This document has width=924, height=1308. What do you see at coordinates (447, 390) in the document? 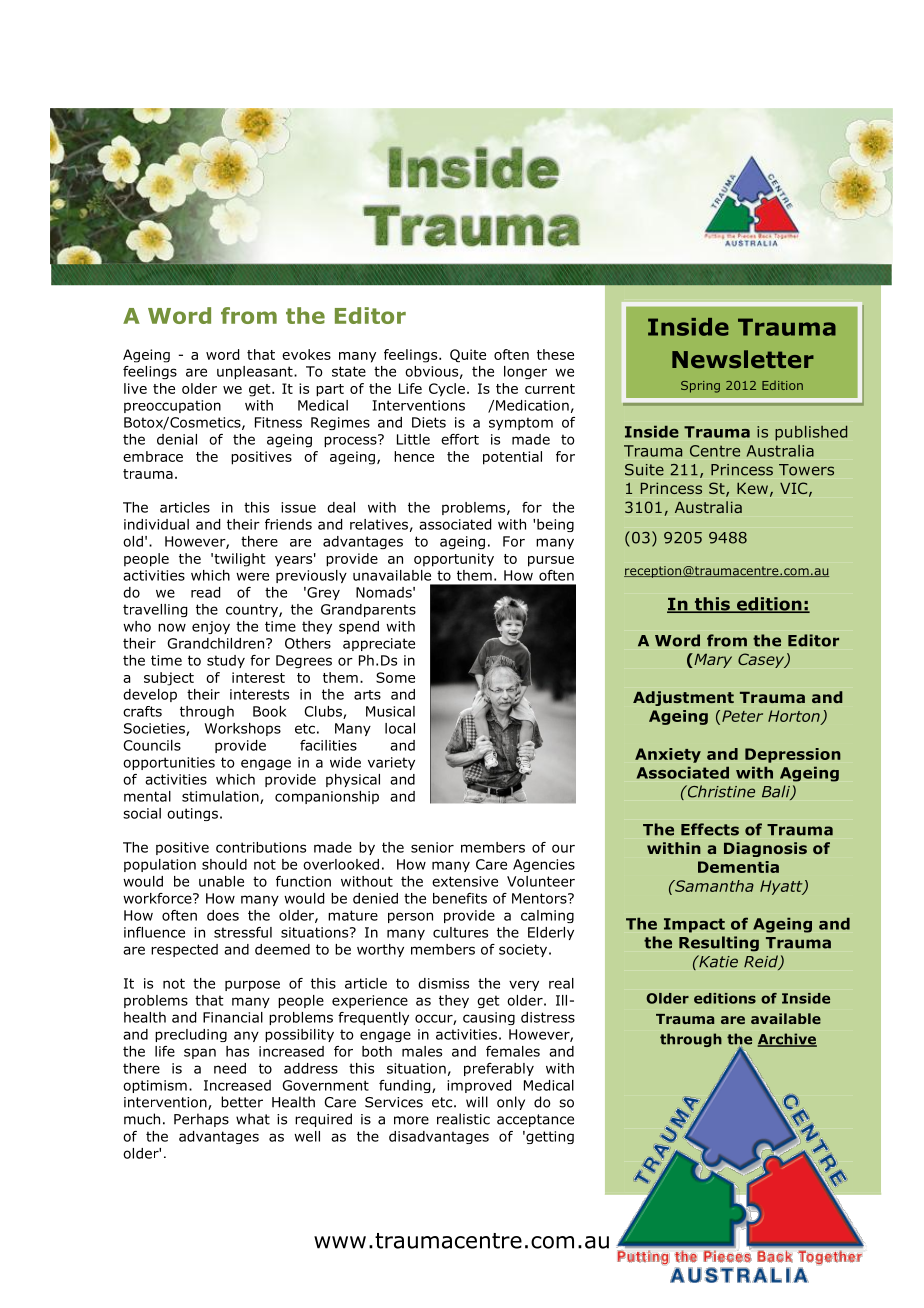
I see `Cycle` at bounding box center [447, 390].
